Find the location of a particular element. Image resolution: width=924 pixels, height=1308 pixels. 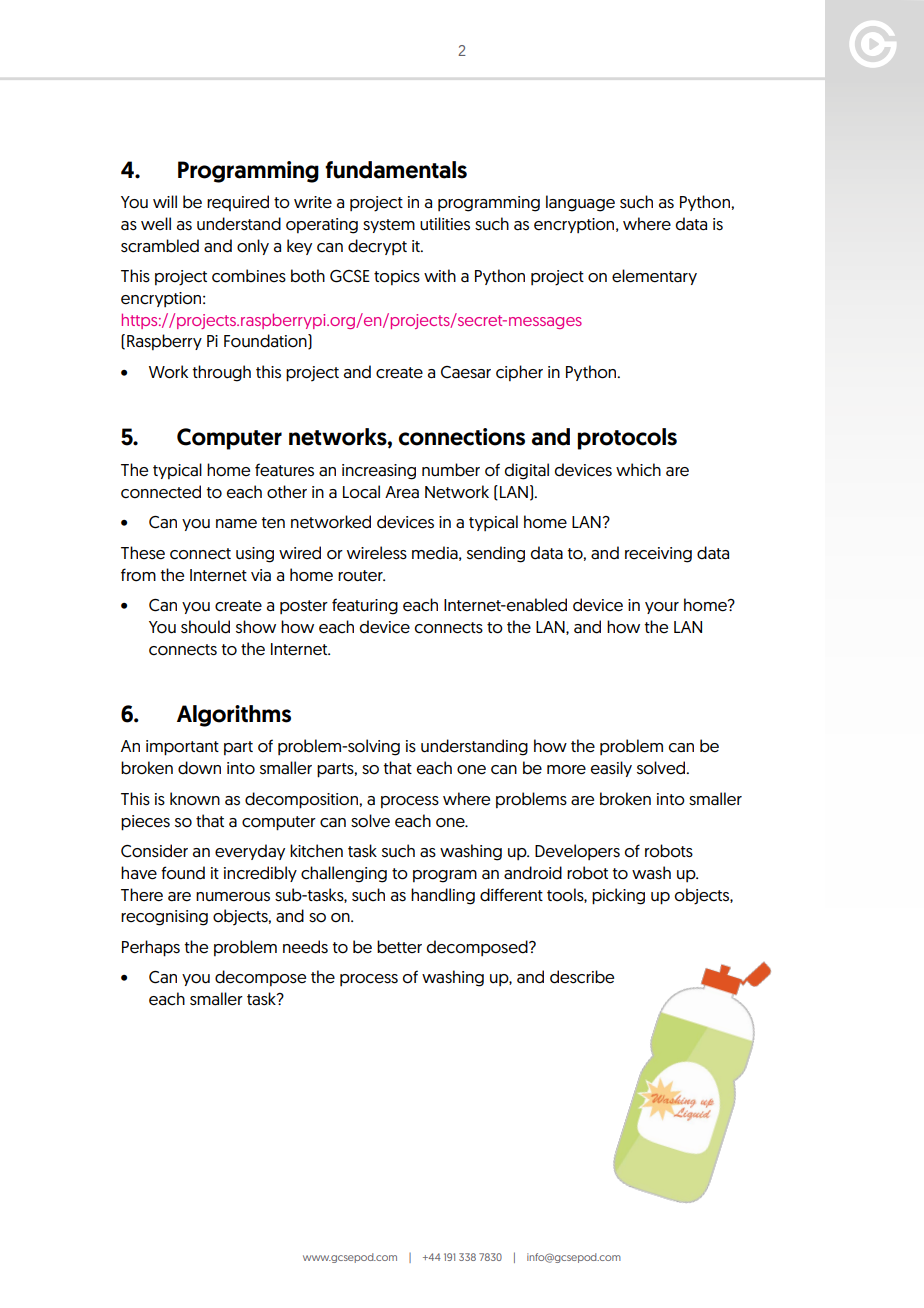

Perhaps is located at coordinates (151, 948).
